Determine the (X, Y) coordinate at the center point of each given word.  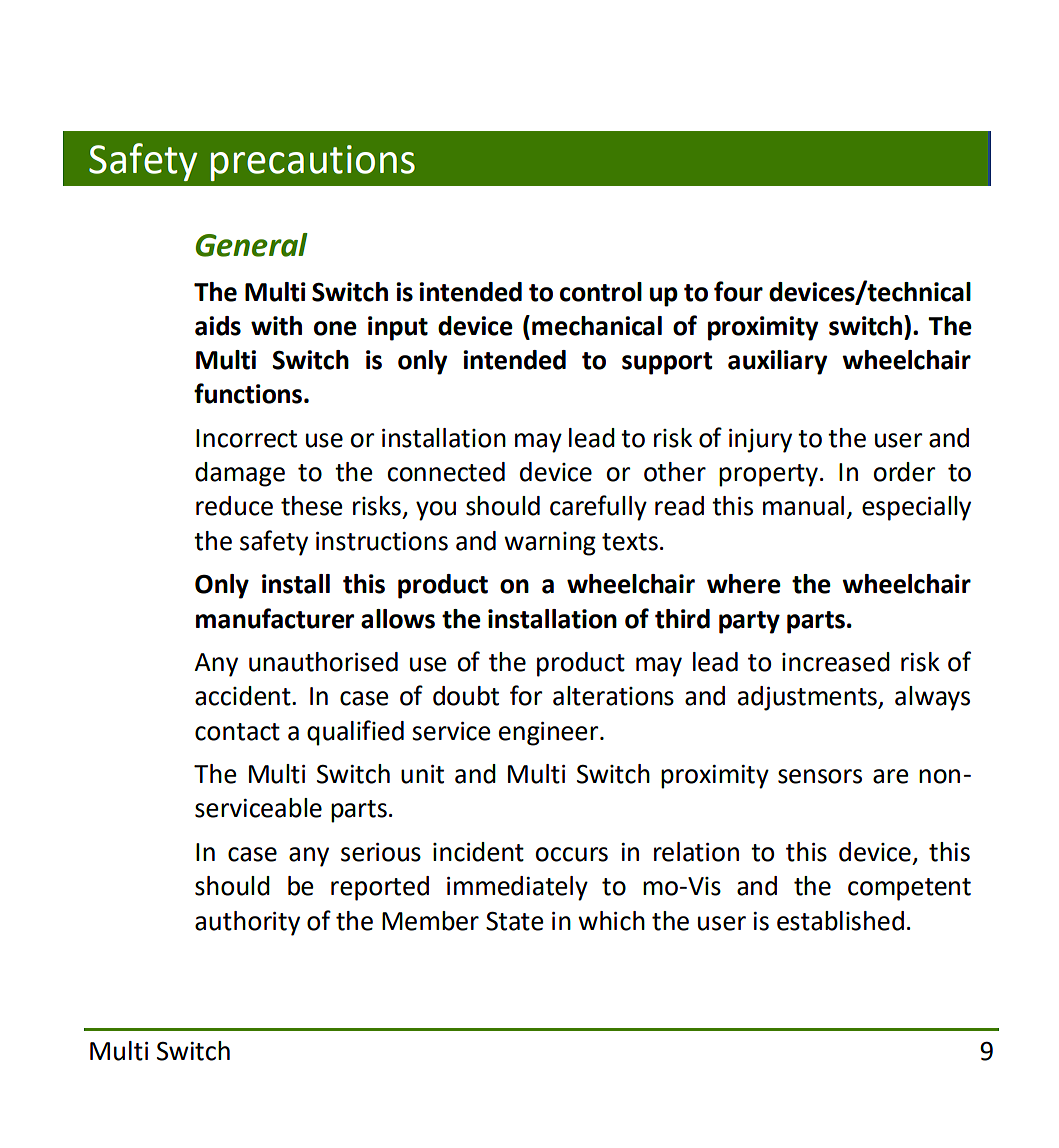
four (738, 291)
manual (803, 506)
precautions (313, 163)
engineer (550, 734)
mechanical (597, 326)
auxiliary (778, 362)
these (312, 506)
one (335, 328)
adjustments (808, 698)
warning (550, 544)
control (601, 292)
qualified (355, 733)
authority (247, 923)
